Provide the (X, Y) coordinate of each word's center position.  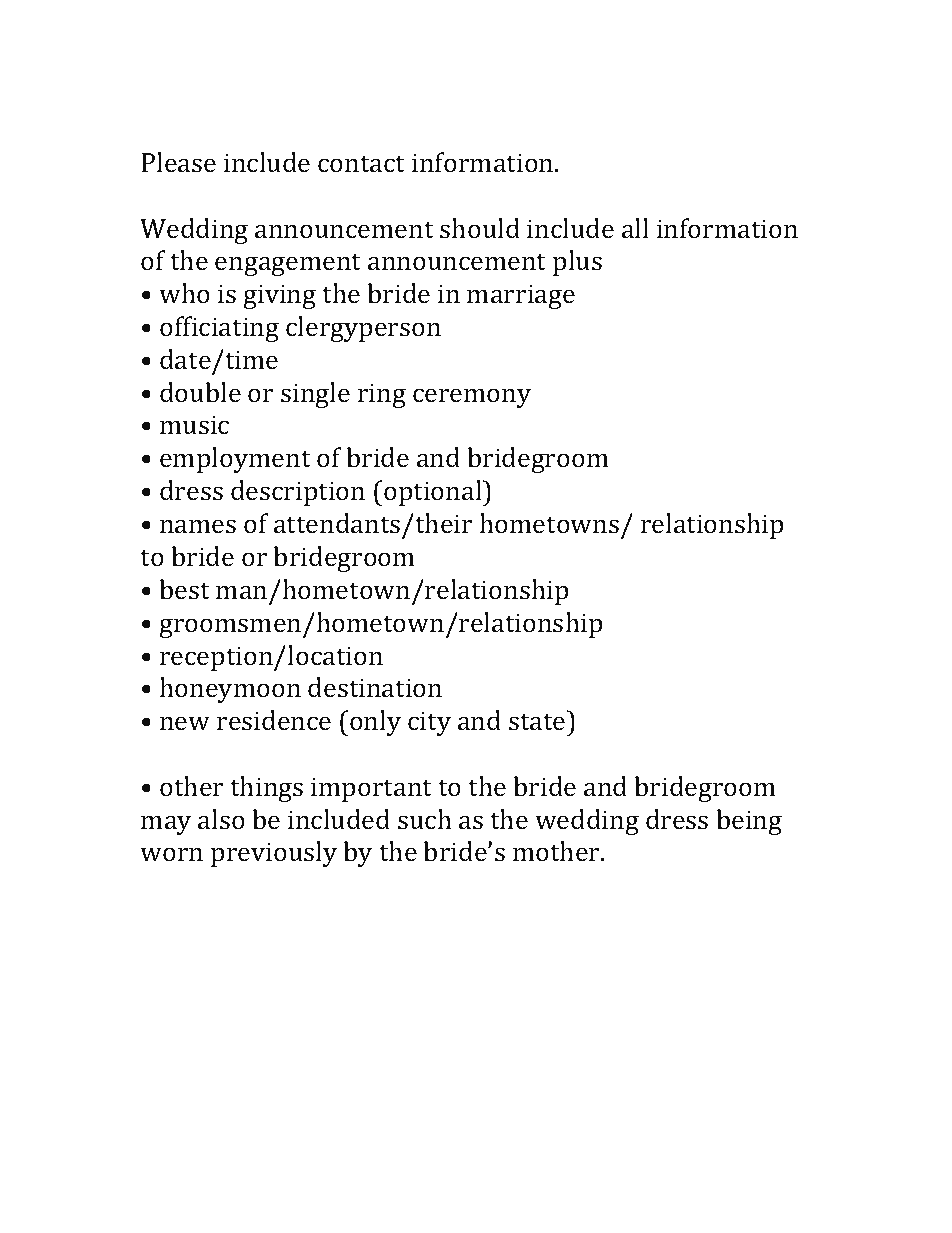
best (185, 589)
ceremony (472, 398)
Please (178, 162)
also (221, 819)
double (200, 392)
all (635, 228)
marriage (521, 296)
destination (375, 687)
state (537, 722)
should (480, 228)
